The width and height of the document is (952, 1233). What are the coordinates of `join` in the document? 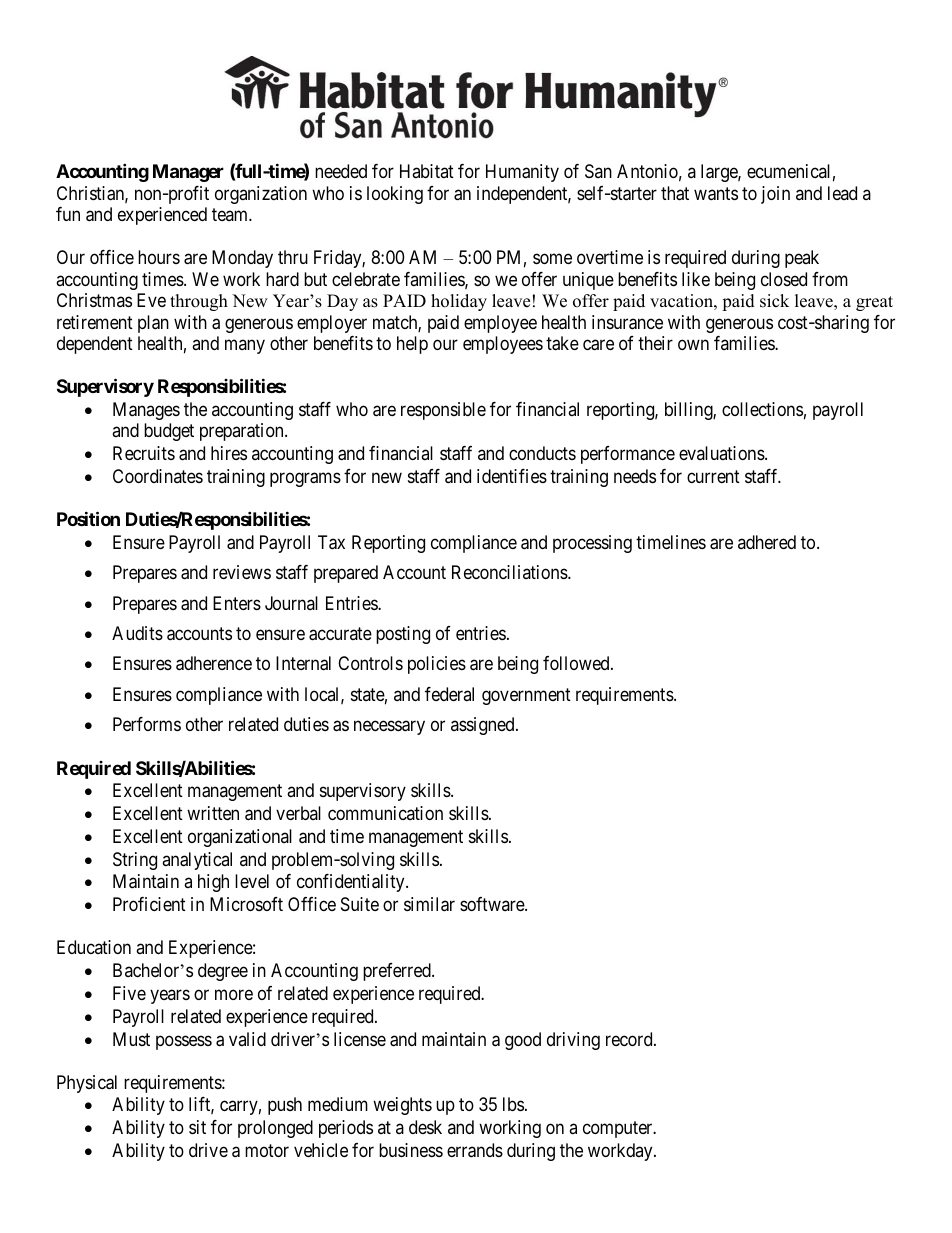 It's located at (775, 195).
